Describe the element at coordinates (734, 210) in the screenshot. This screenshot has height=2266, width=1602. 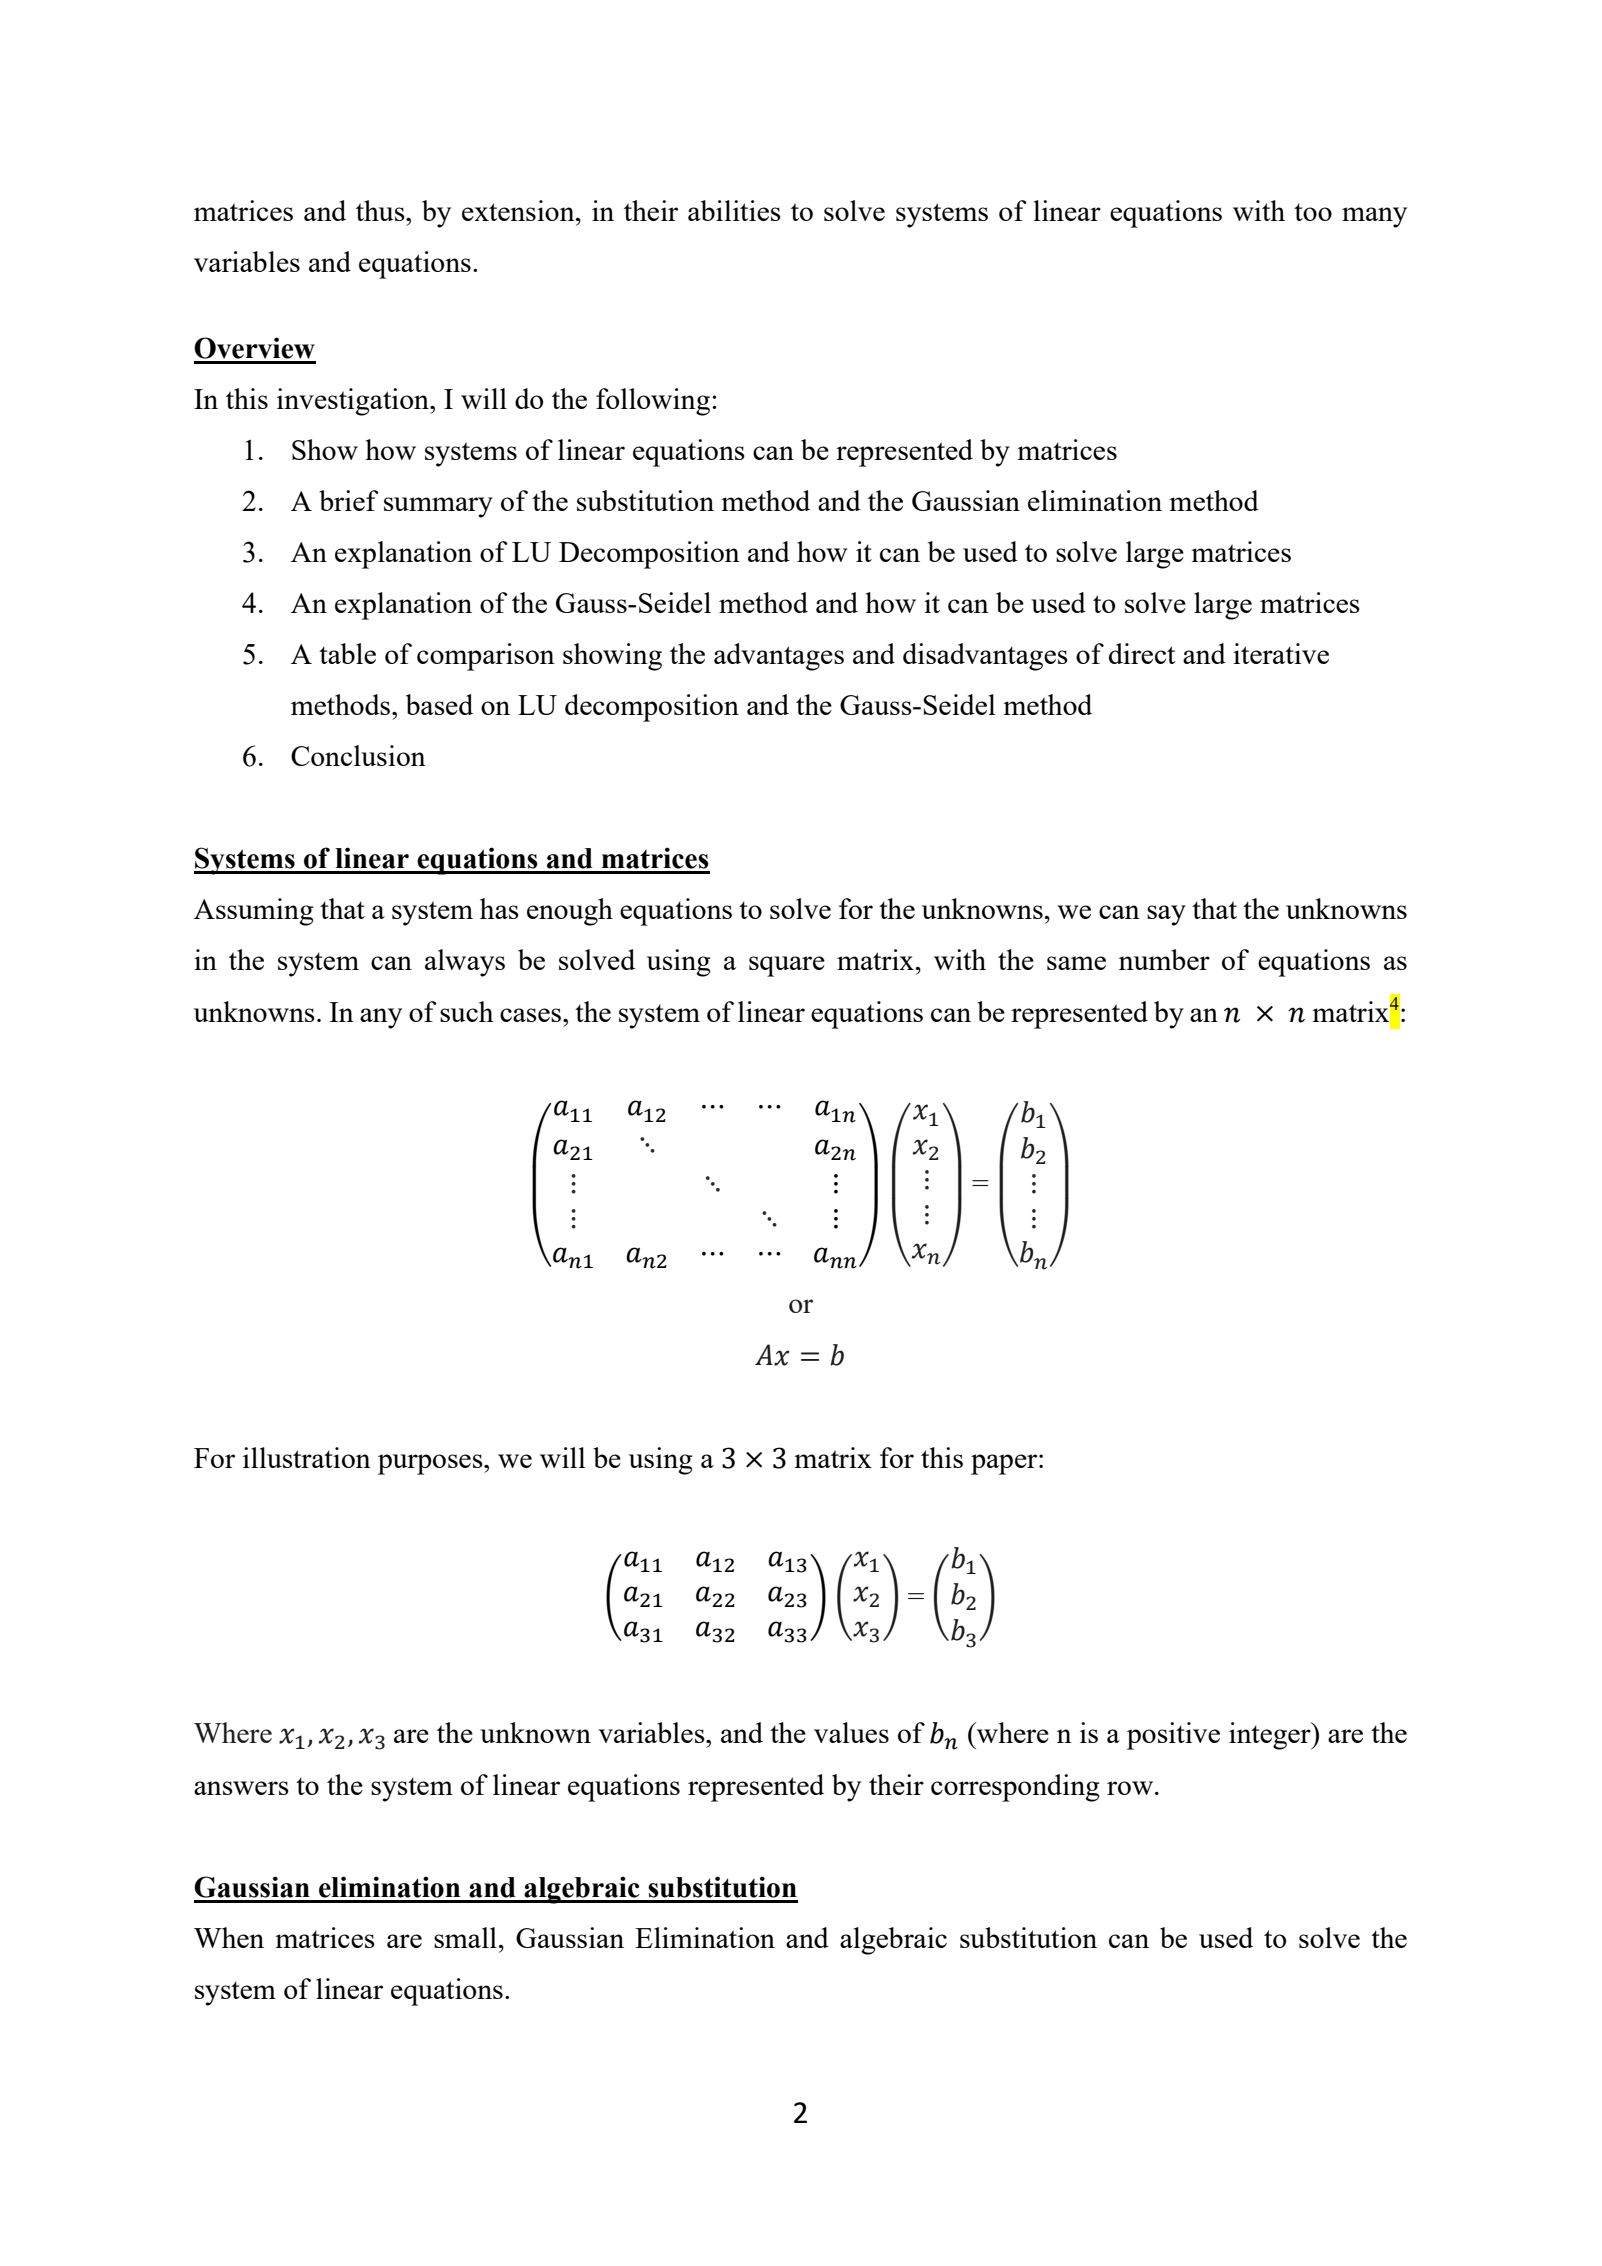
I see `abilities` at that location.
